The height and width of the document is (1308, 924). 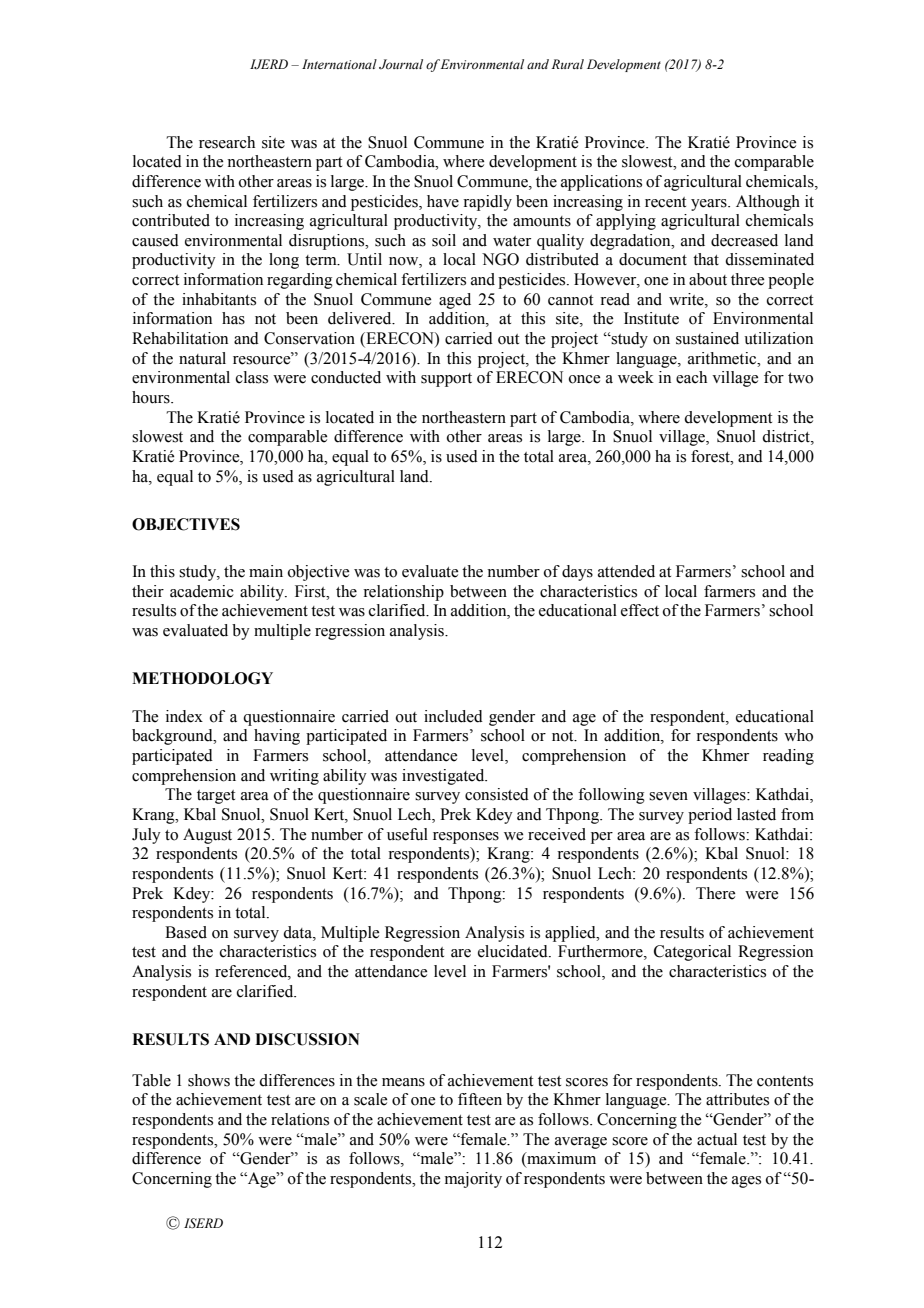 What do you see at coordinates (401, 64) in the document?
I see `Journal` at bounding box center [401, 64].
